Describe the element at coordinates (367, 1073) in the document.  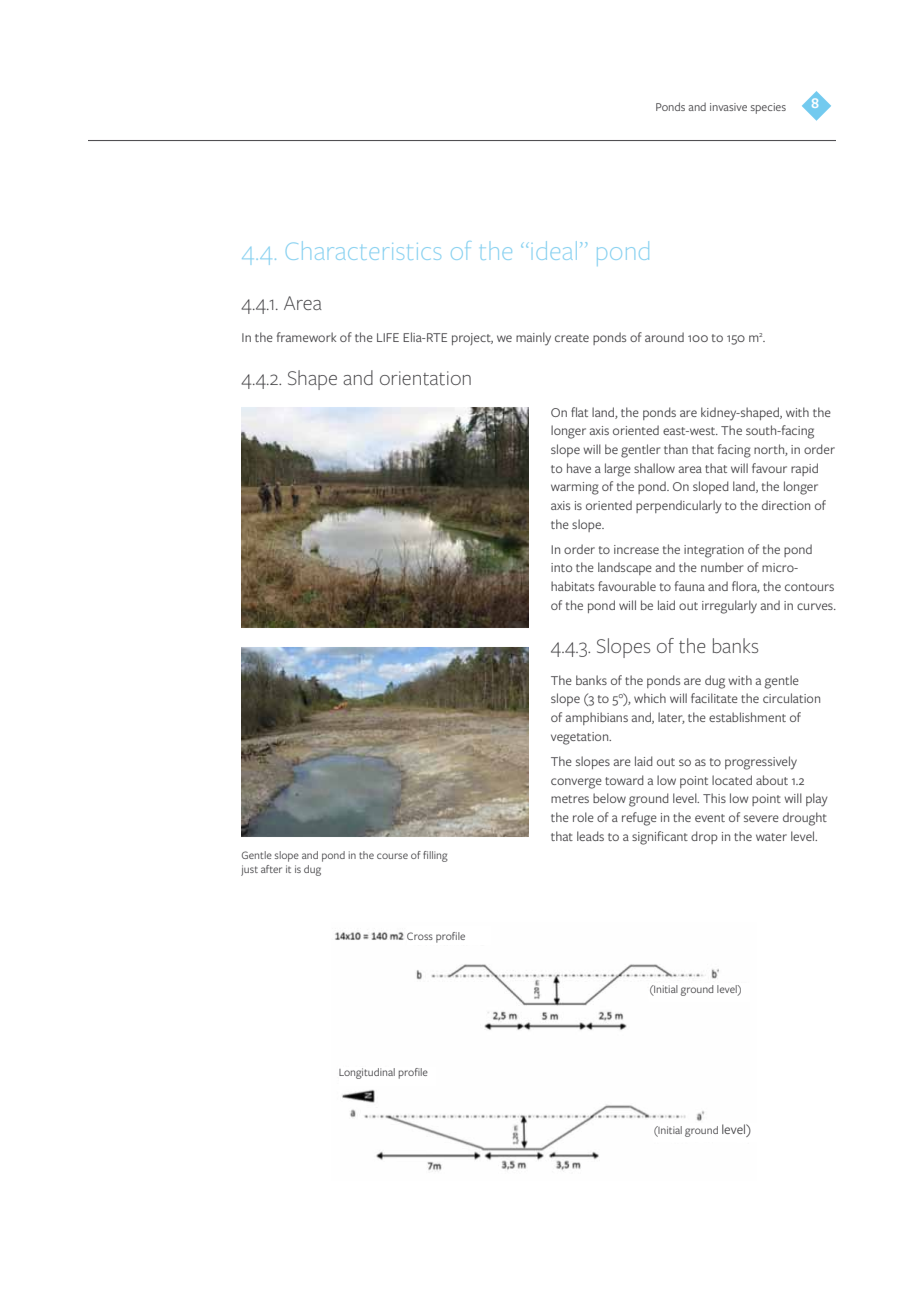
I see `Longitudinal` at that location.
